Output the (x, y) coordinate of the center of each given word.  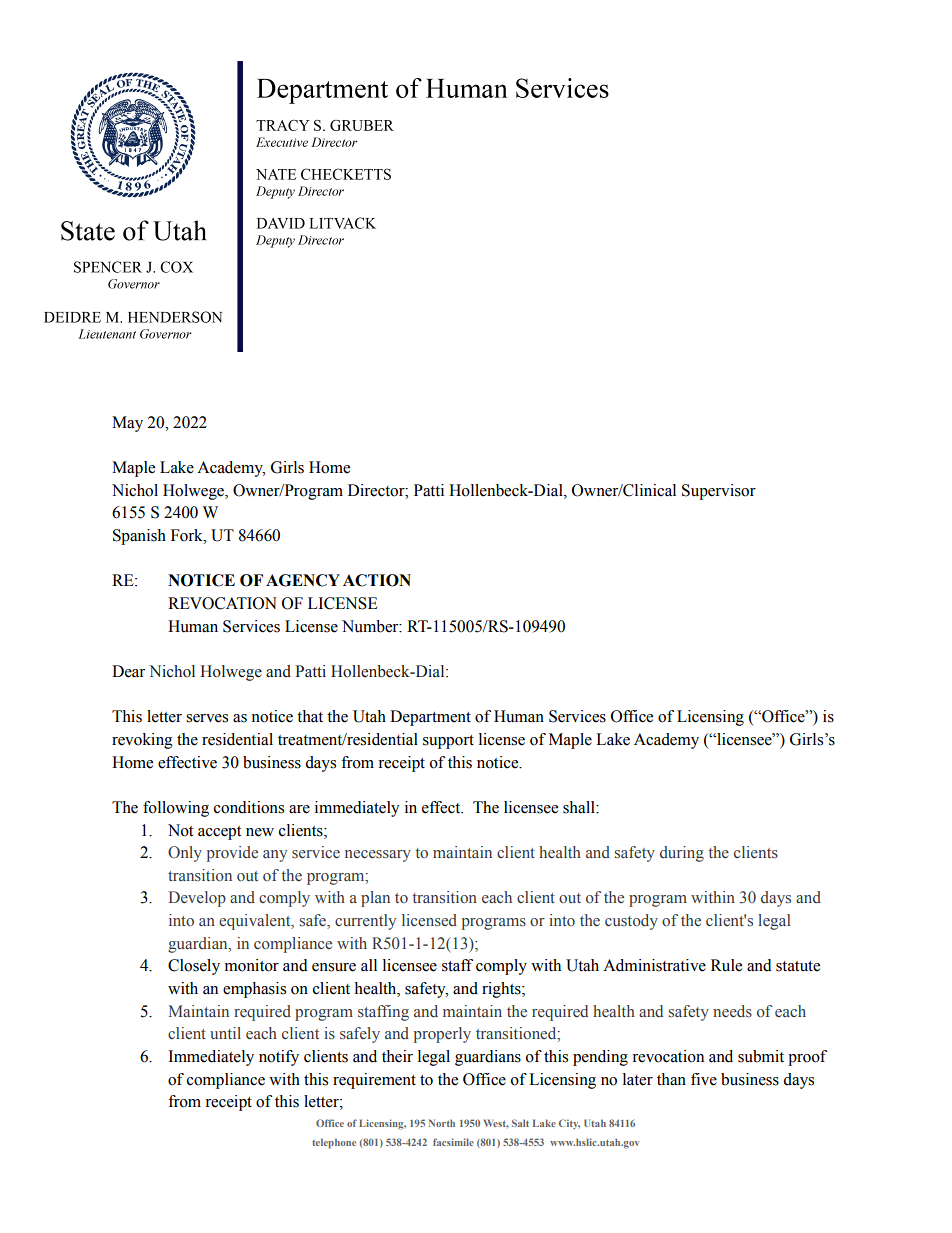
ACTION (377, 580)
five (704, 1079)
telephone (334, 1143)
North (442, 1123)
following (176, 809)
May (127, 424)
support (448, 742)
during (682, 854)
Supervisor (719, 492)
